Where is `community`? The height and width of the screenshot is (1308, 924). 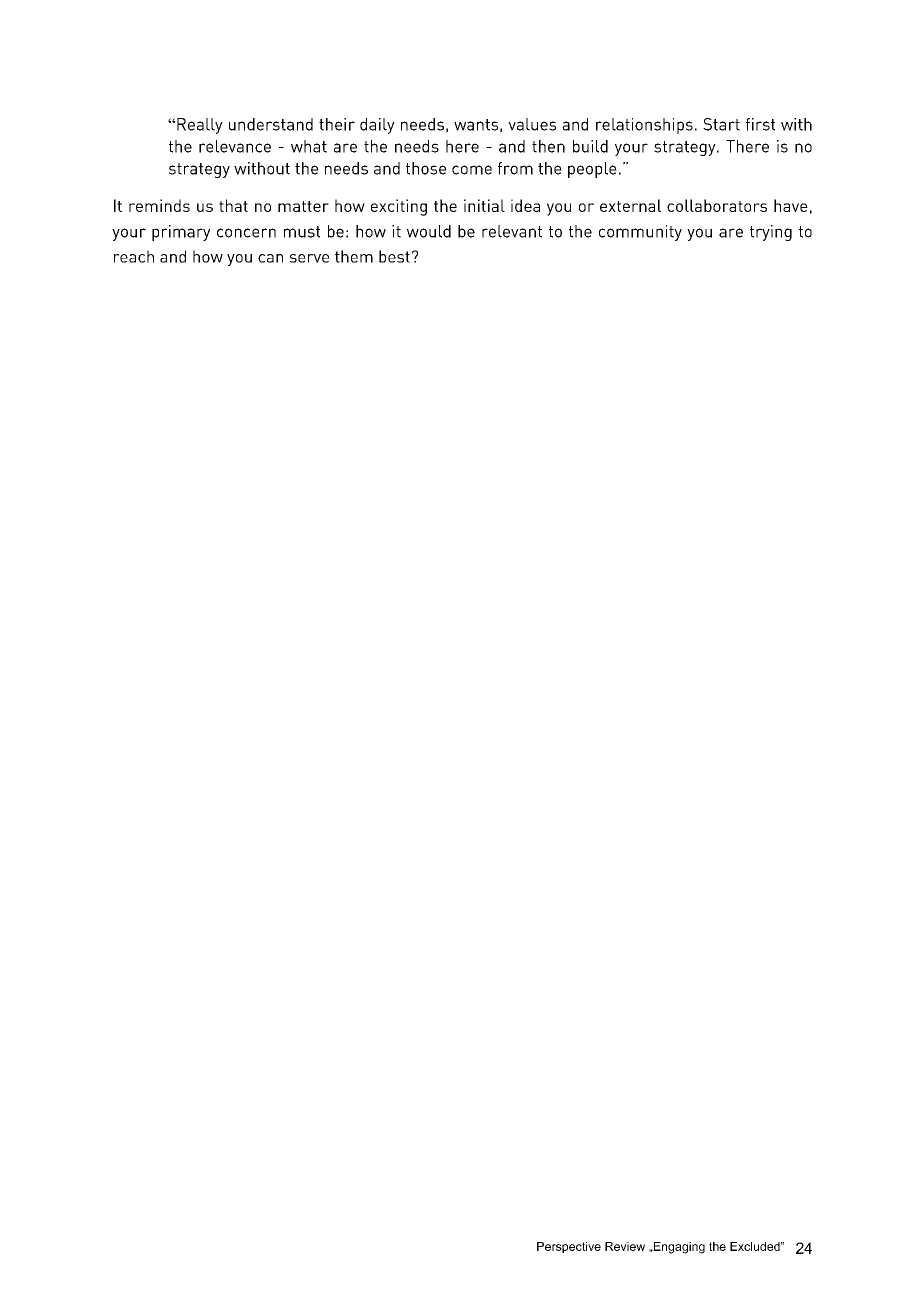 community is located at coordinates (640, 233).
